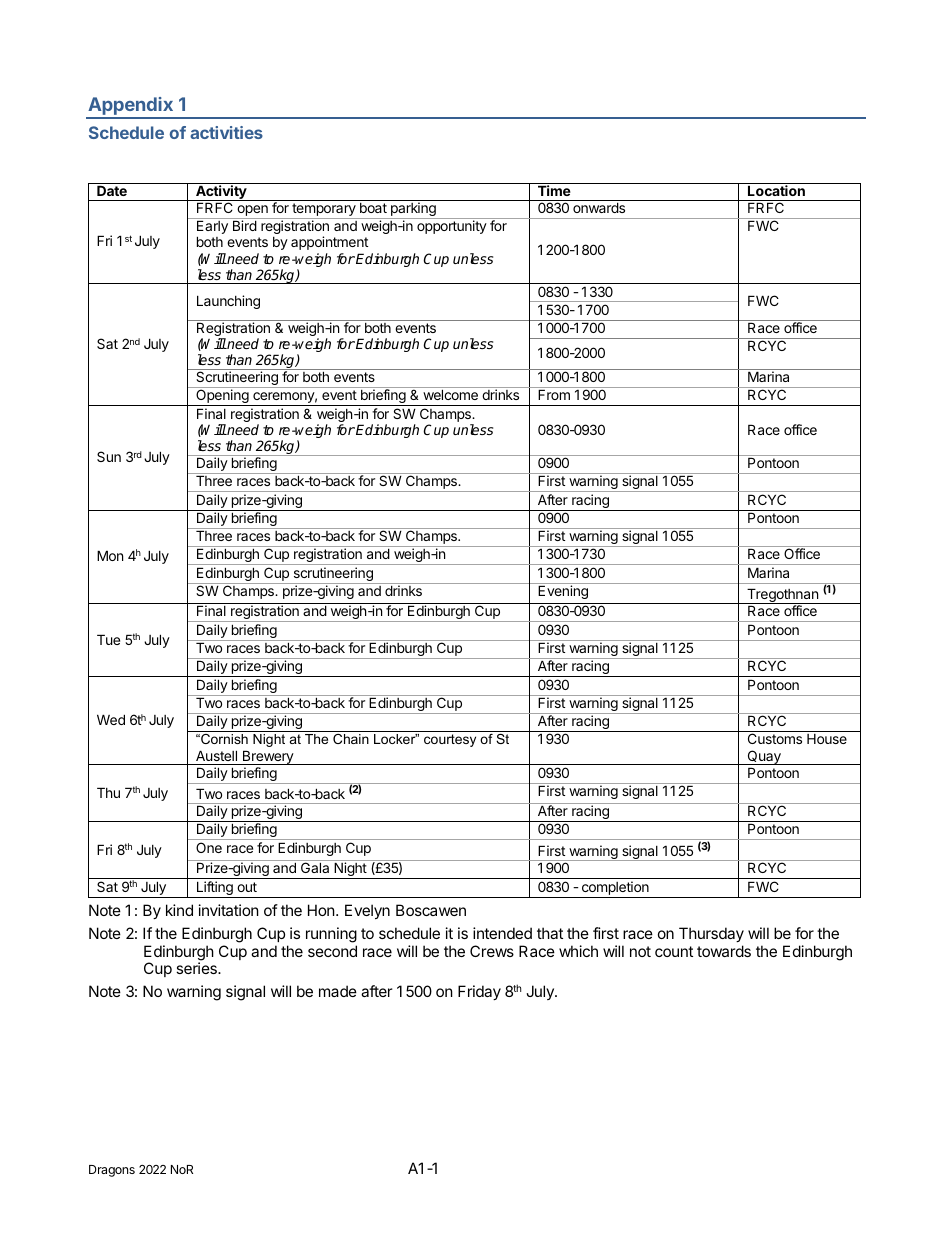  What do you see at coordinates (599, 207) in the document?
I see `onwards` at bounding box center [599, 207].
